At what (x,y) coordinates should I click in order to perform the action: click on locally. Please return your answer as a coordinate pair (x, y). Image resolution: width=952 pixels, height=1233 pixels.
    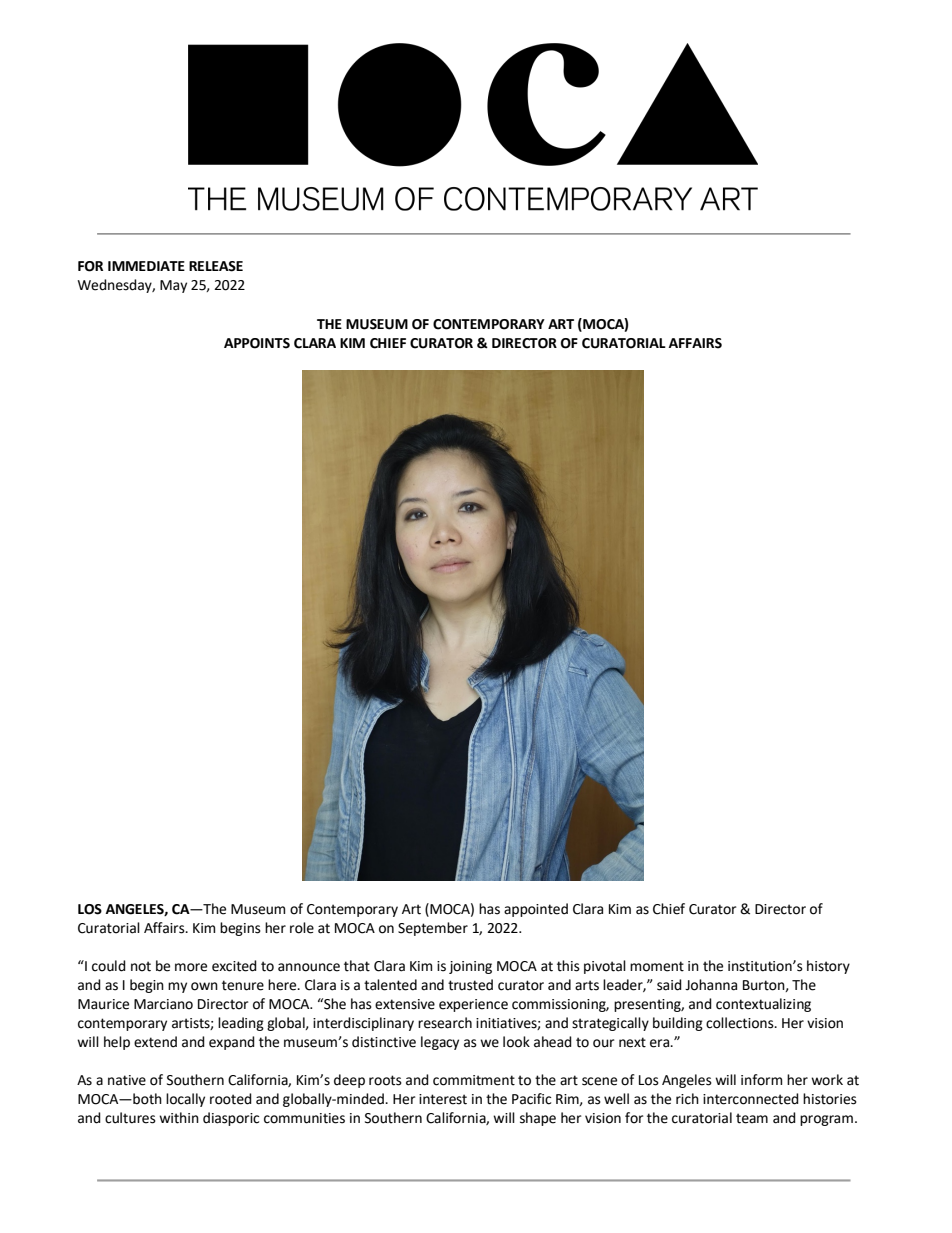
    Looking at the image, I should click on (185, 1100).
